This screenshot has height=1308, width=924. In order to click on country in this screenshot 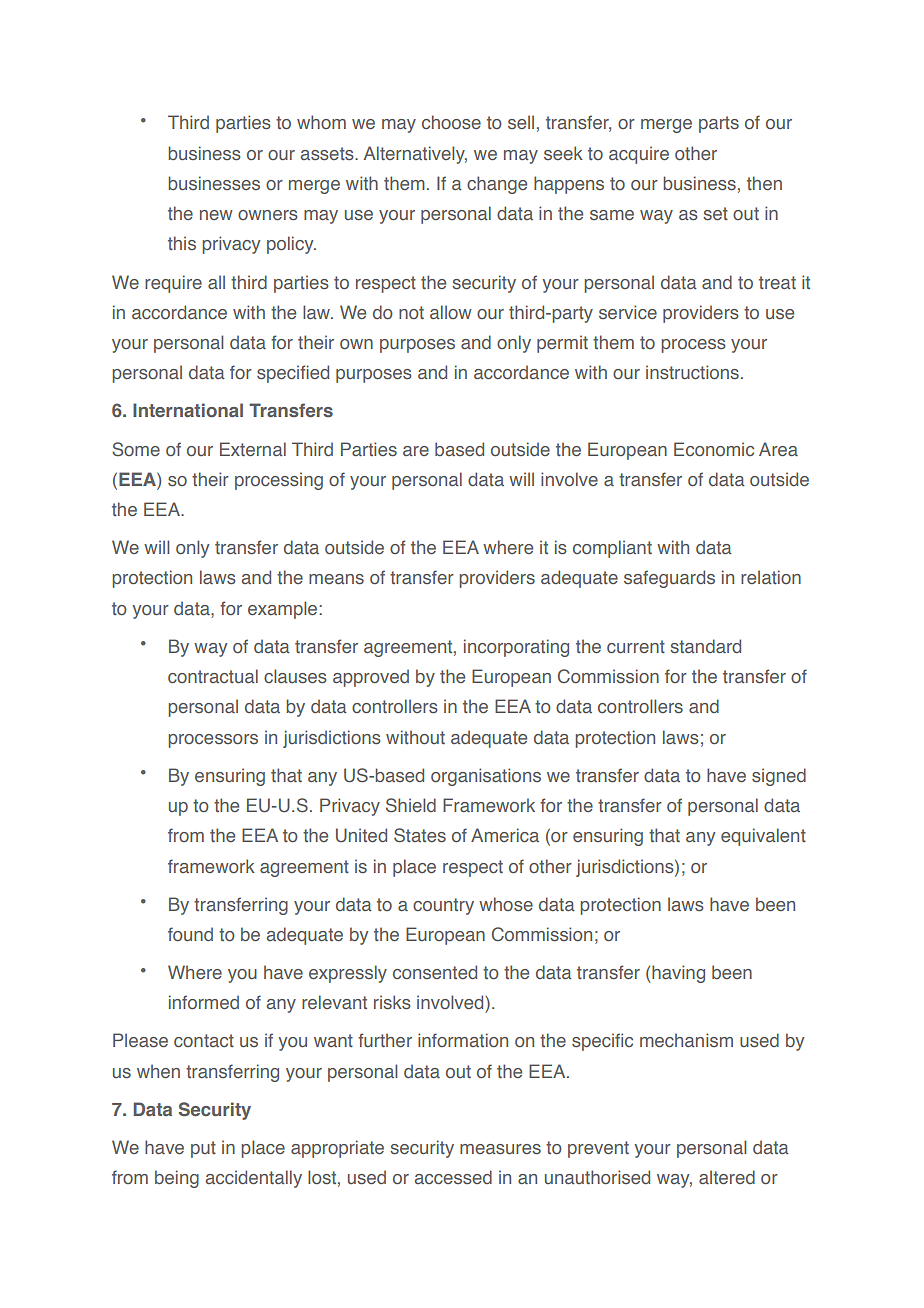, I will do `click(443, 906)`.
